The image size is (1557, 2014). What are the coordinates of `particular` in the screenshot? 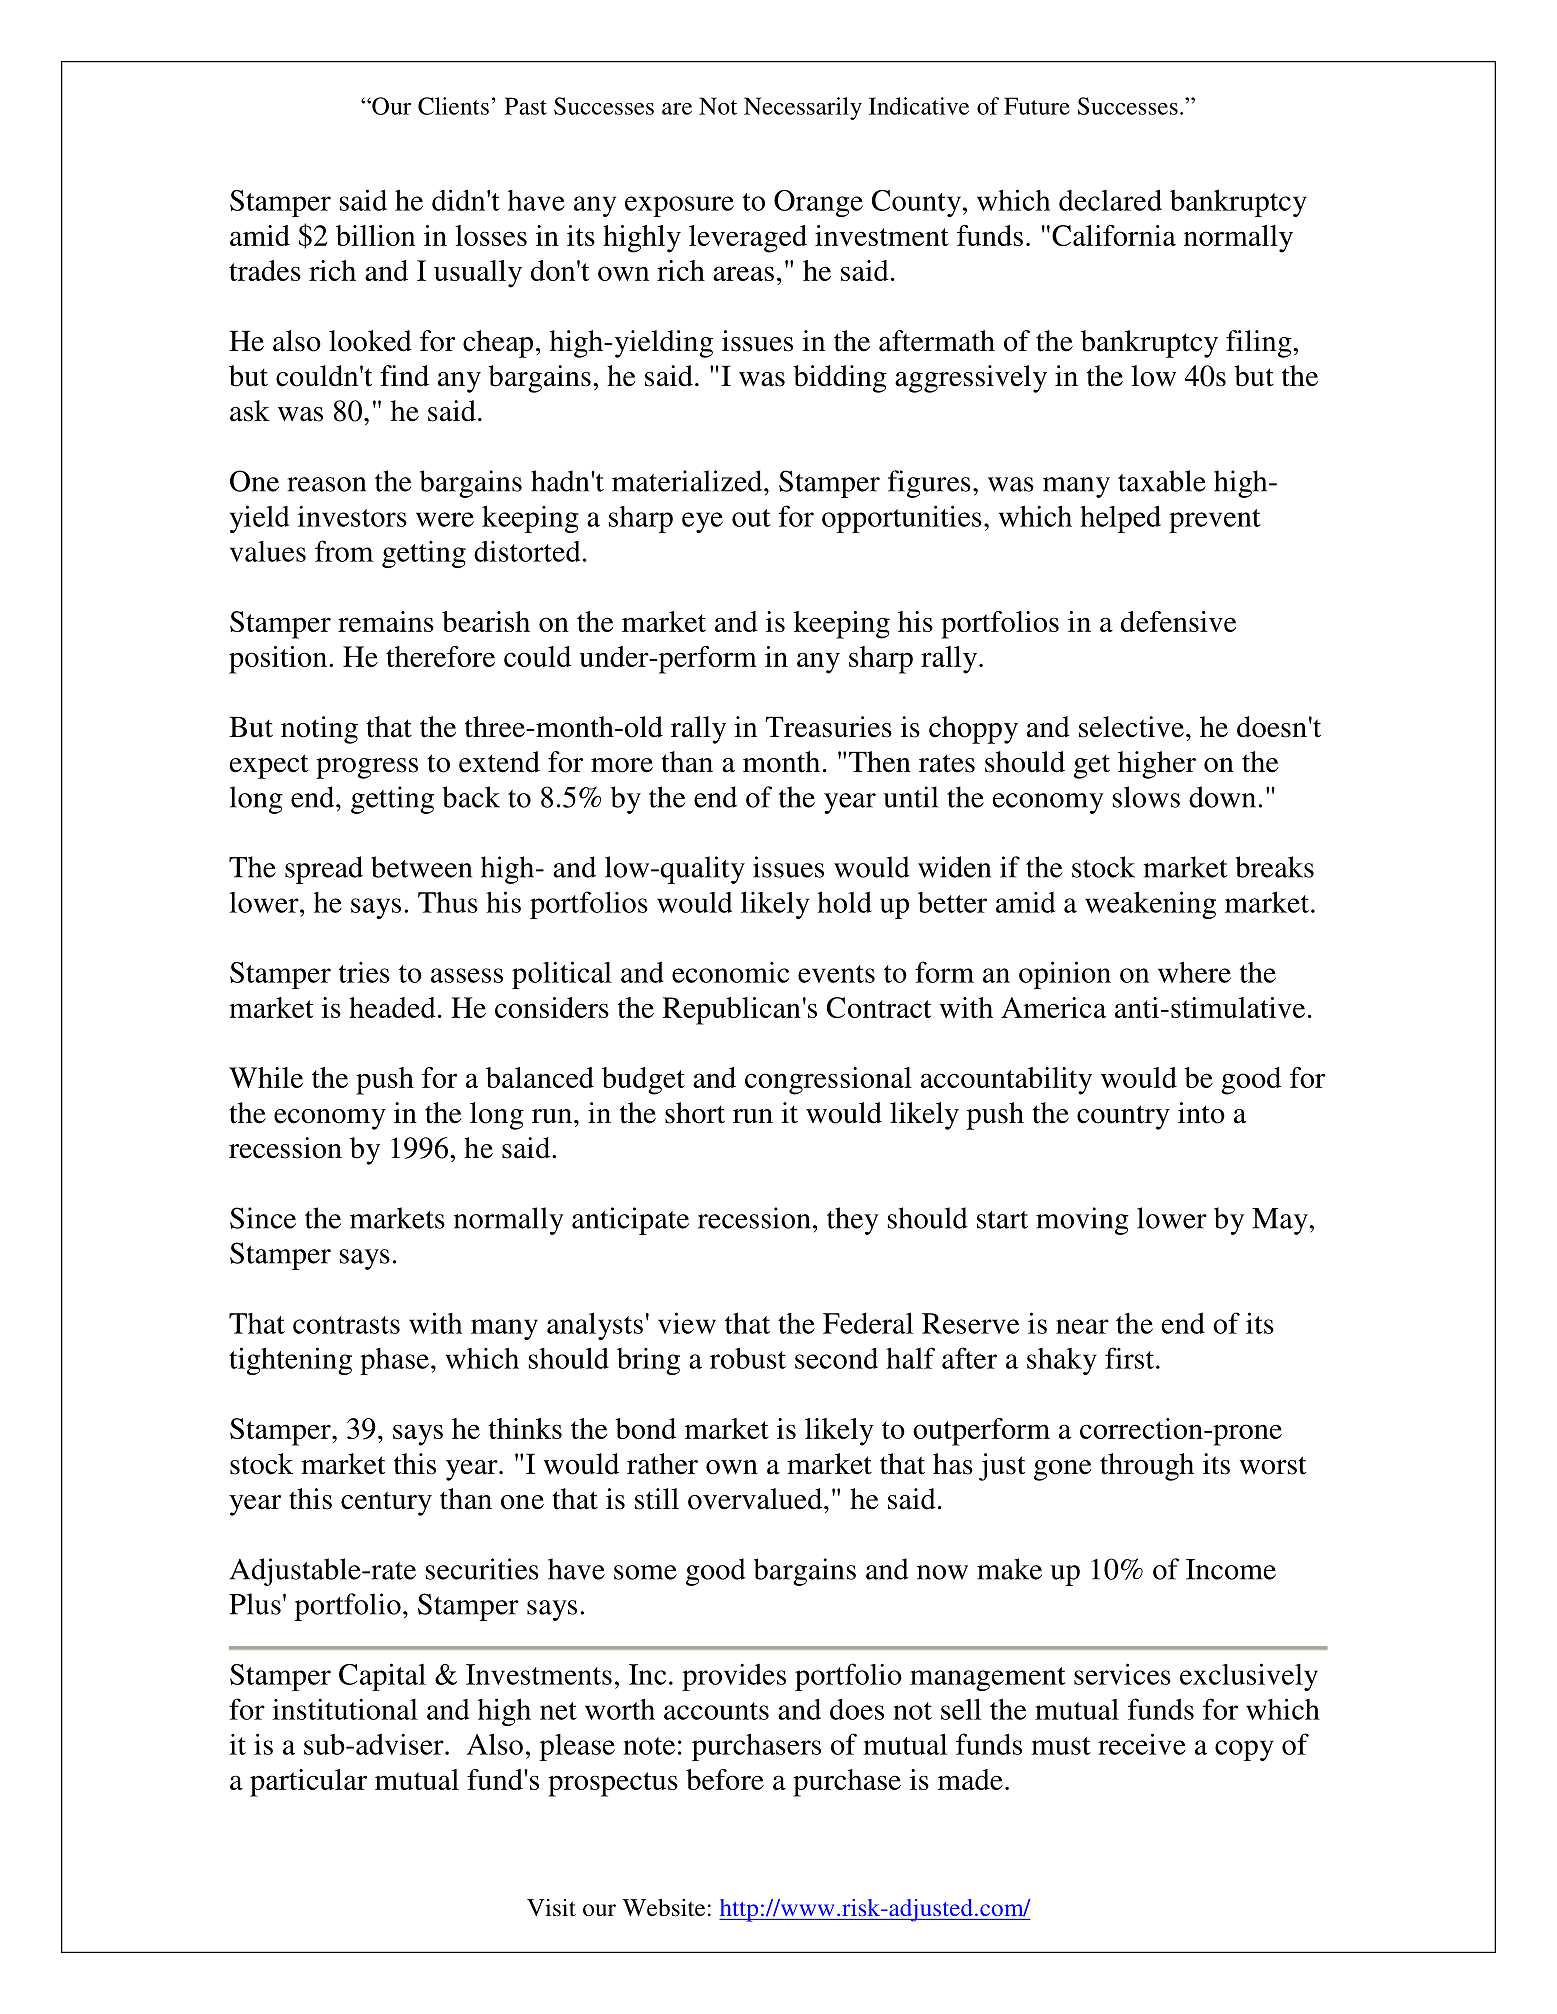 It's located at (308, 1783).
